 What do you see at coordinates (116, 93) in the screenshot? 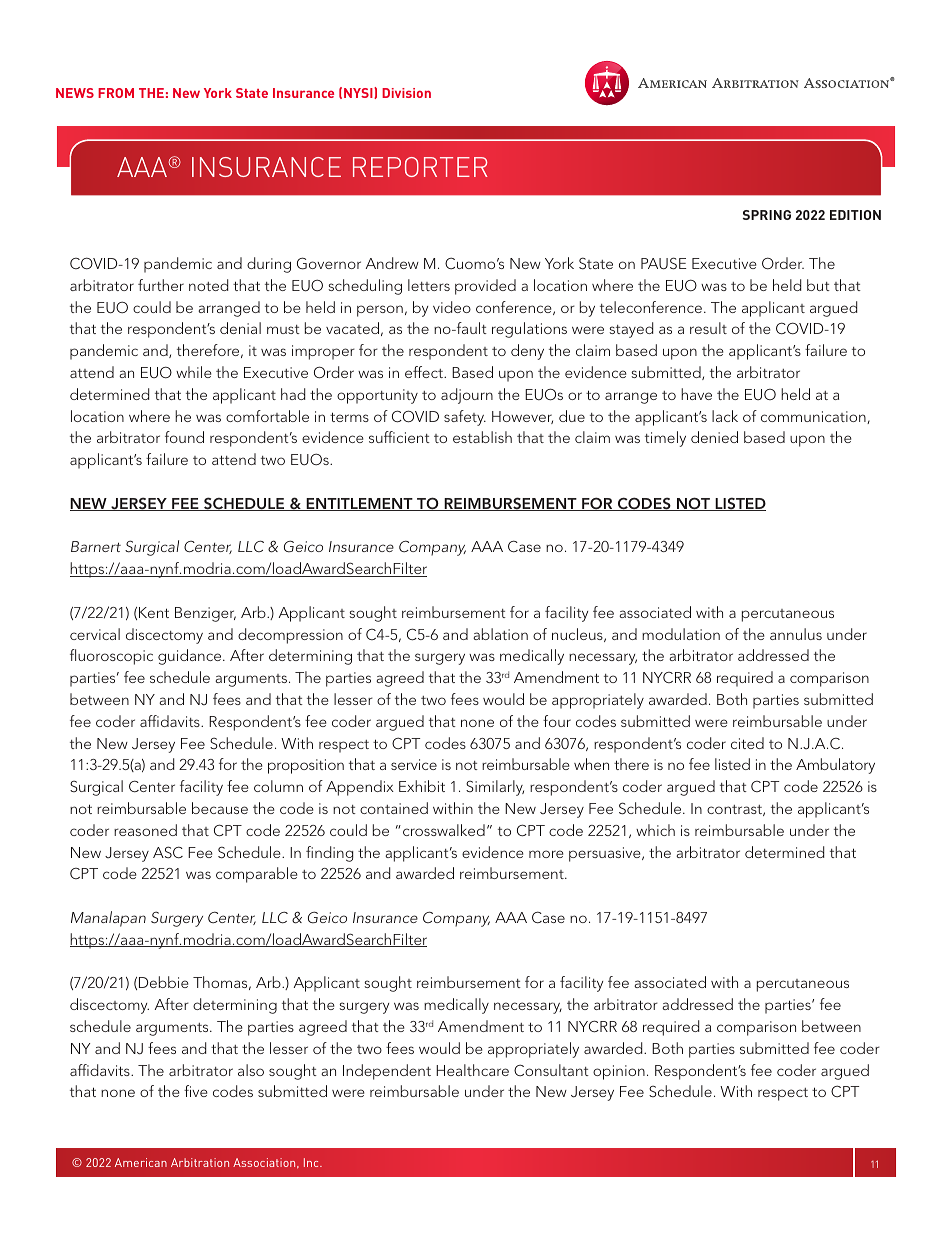
I see `FROM` at bounding box center [116, 93].
